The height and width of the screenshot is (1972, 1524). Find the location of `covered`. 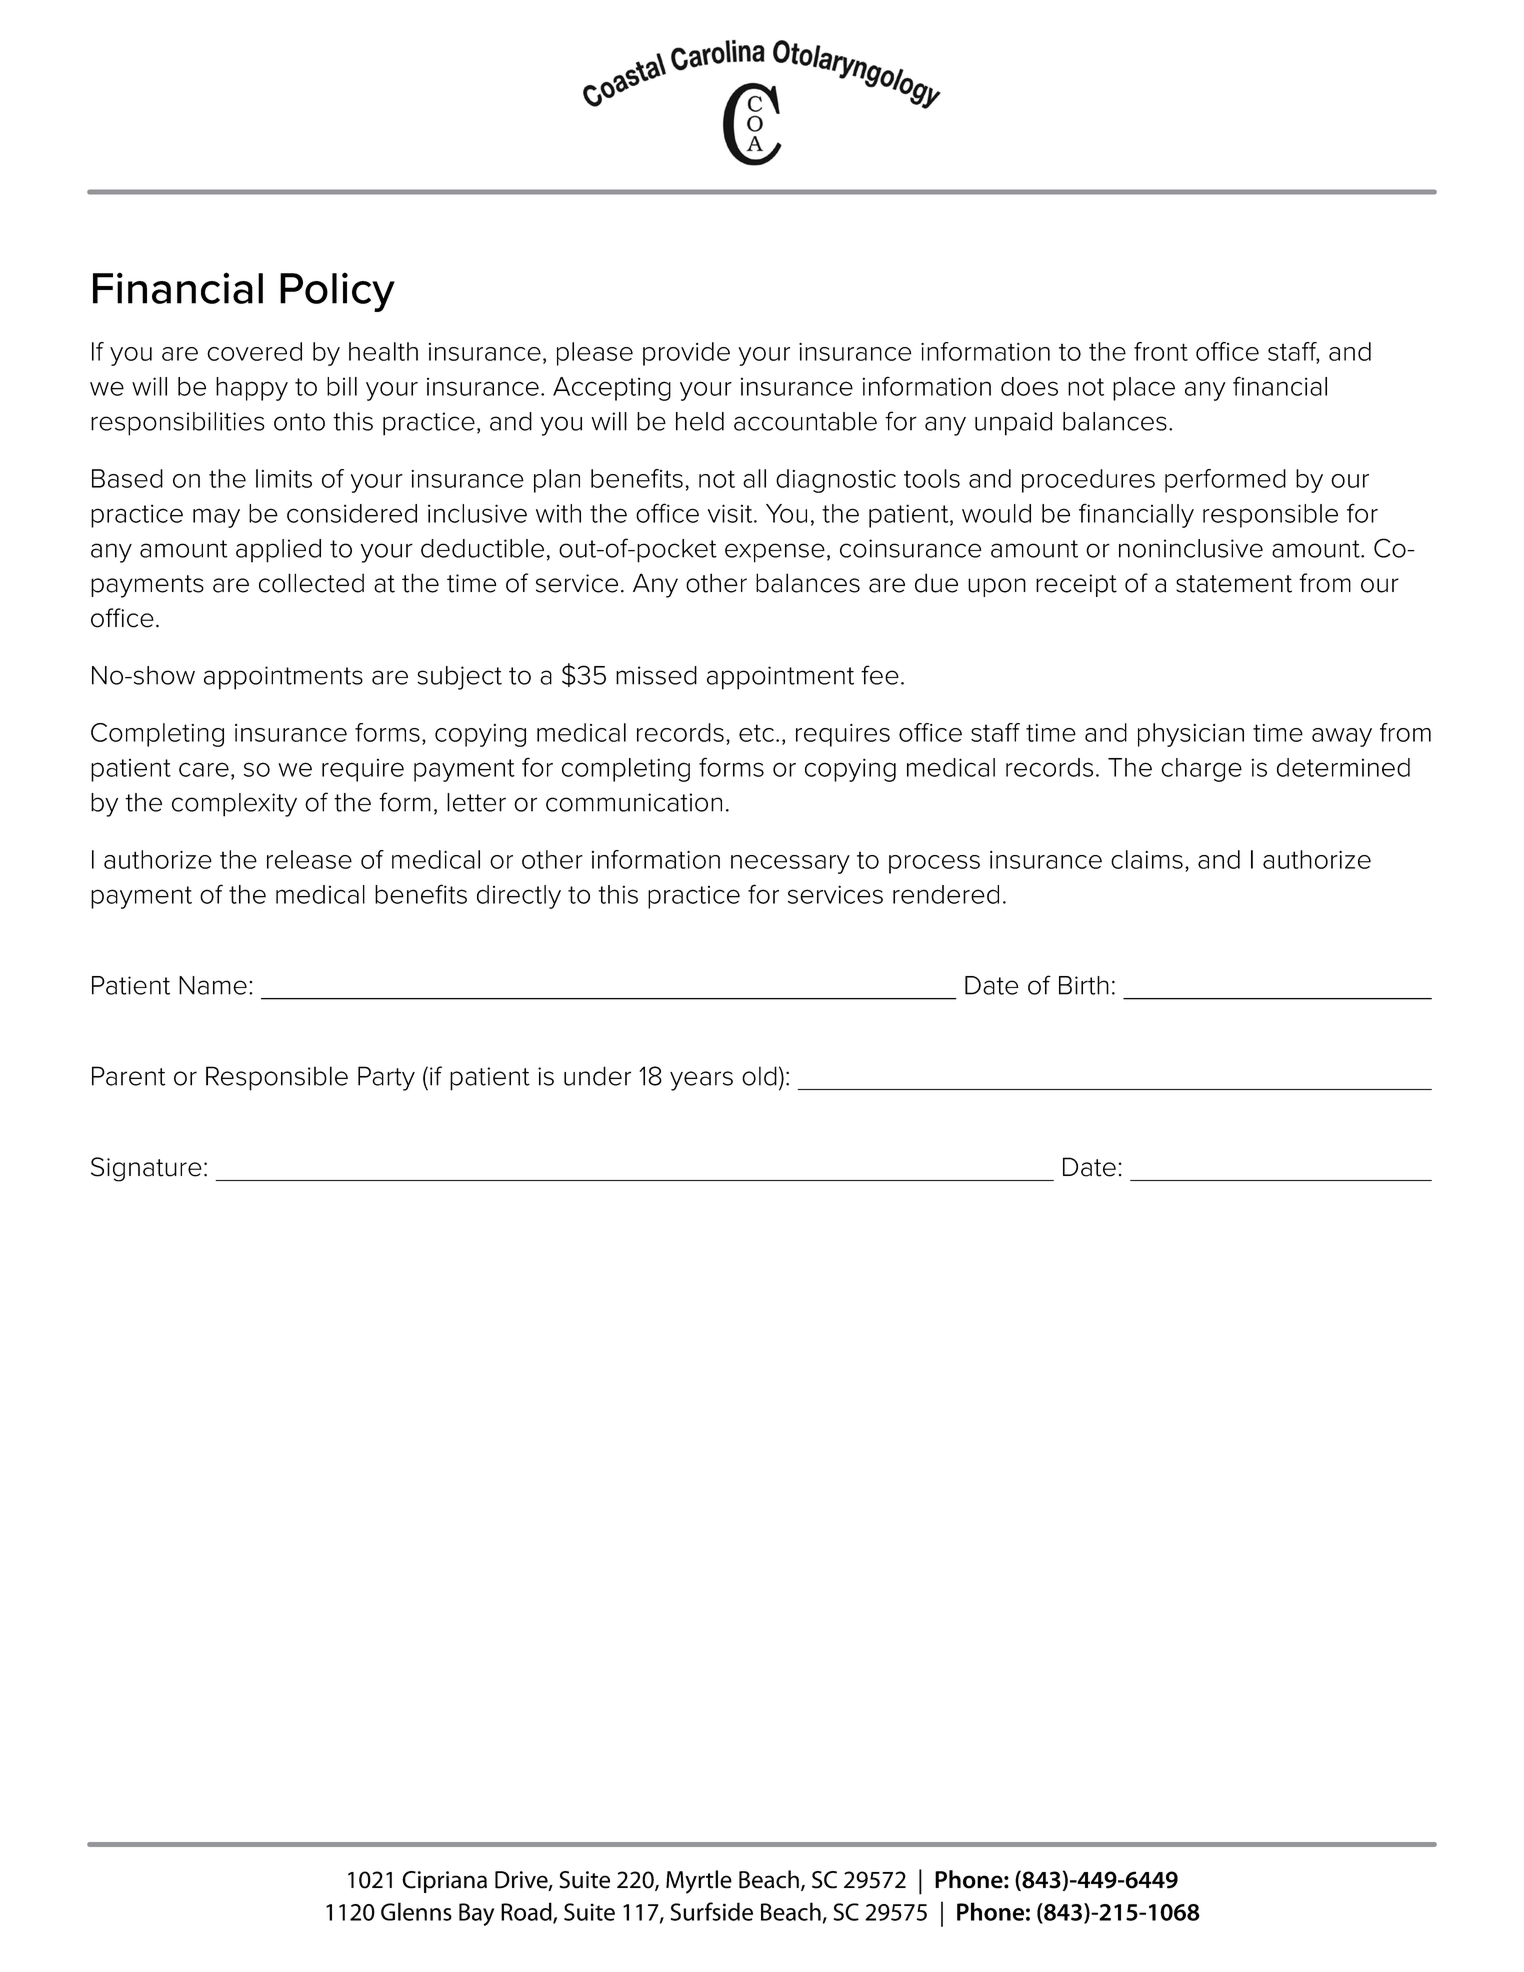

covered is located at coordinates (254, 351).
